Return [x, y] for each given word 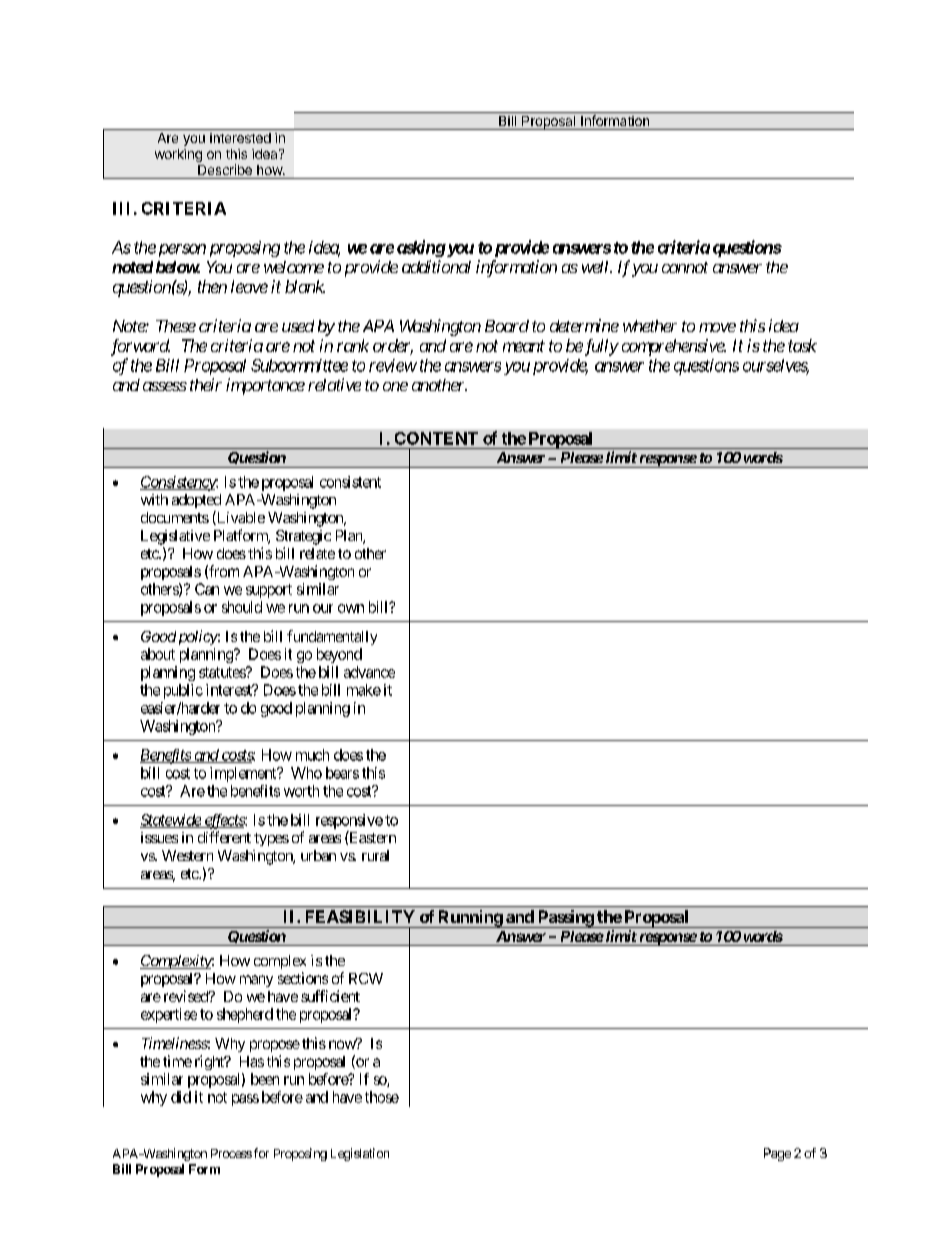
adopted [196, 501]
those [382, 1097]
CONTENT [436, 438]
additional [436, 266]
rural [375, 855]
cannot [685, 267]
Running [470, 919]
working [178, 155]
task [802, 345]
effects [224, 821]
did [181, 1097]
